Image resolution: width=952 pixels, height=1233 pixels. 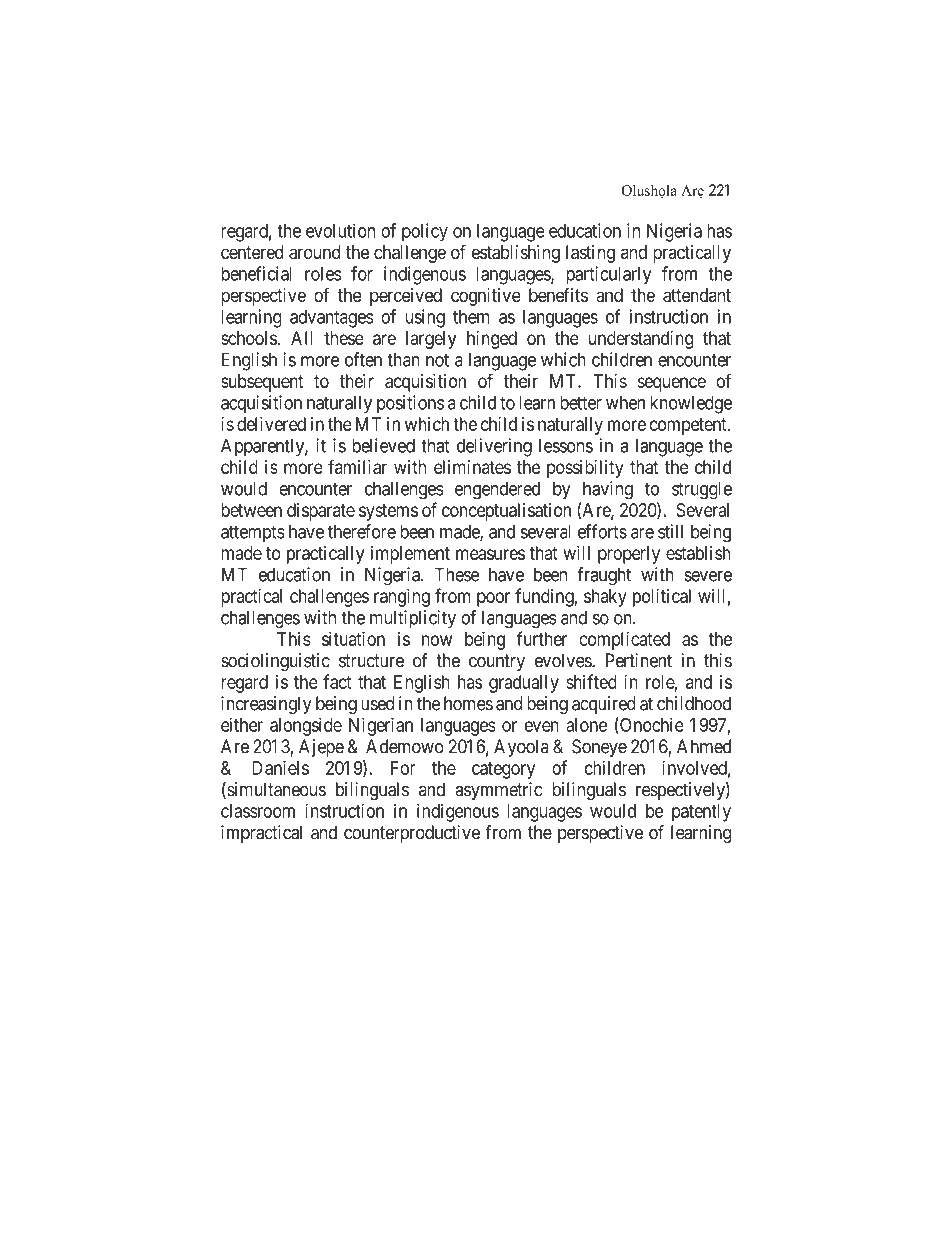 What do you see at coordinates (353, 638) in the screenshot?
I see `situation` at bounding box center [353, 638].
